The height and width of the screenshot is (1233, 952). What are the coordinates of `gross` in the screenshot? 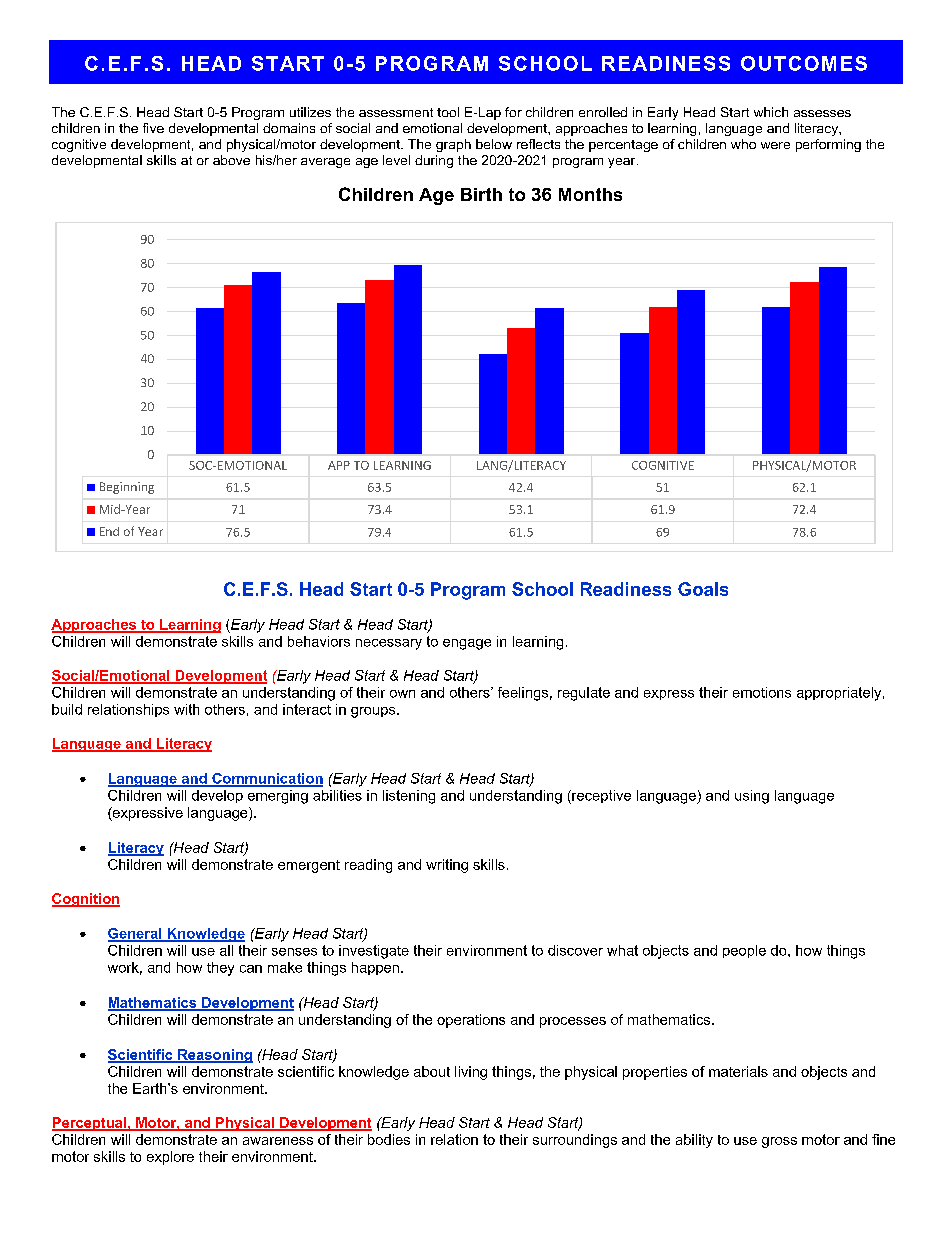 It's located at (779, 1142).
